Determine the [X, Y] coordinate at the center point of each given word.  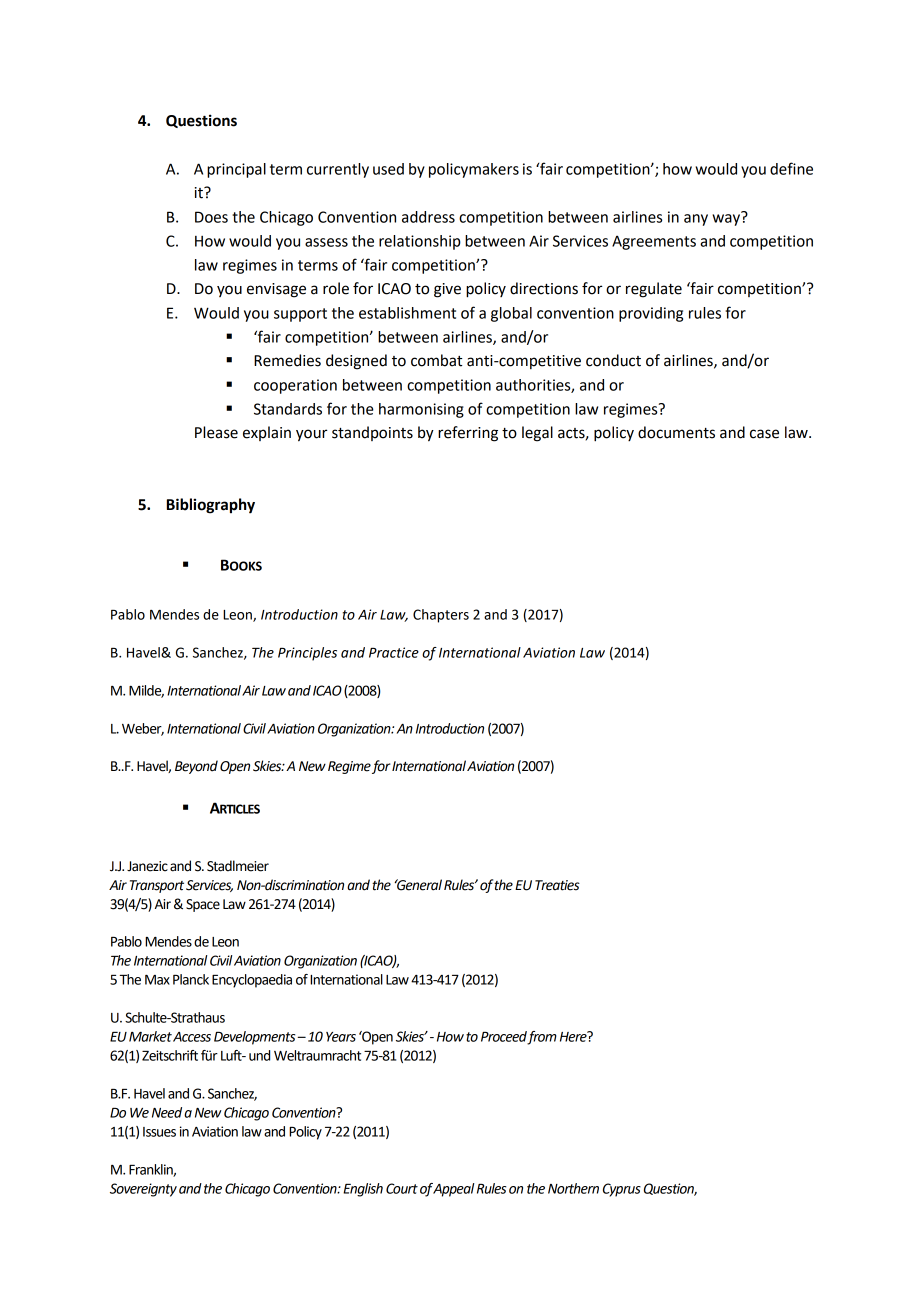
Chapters [441, 616]
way [727, 219]
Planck [191, 979]
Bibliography [211, 506]
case [764, 434]
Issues [159, 1132]
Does [211, 217]
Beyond [196, 767]
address [428, 217]
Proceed [504, 1037]
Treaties [557, 885]
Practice [394, 652]
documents [676, 432]
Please [216, 432]
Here [574, 1036]
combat [436, 360]
